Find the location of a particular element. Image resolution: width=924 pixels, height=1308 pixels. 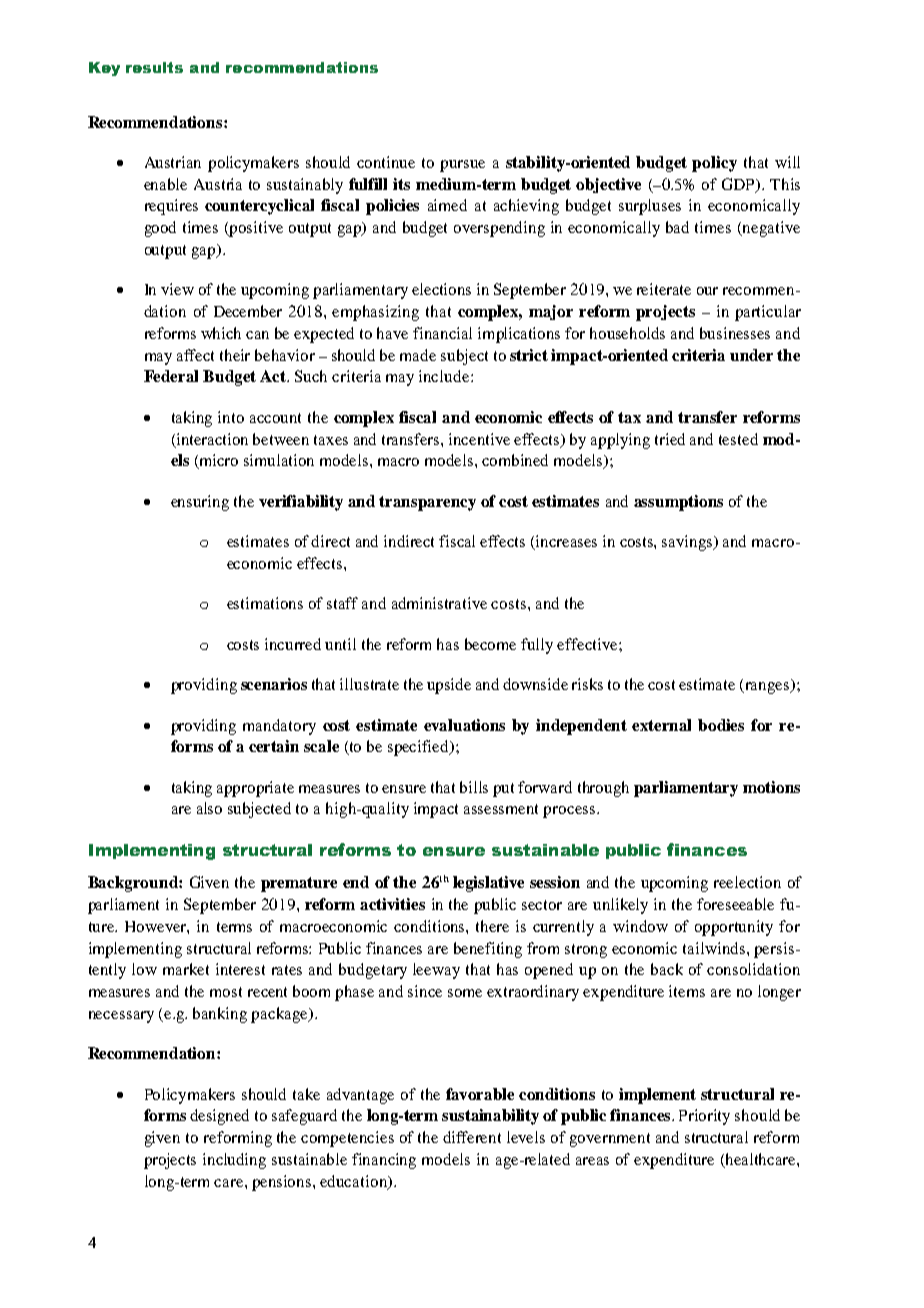

Priority is located at coordinates (704, 1117).
